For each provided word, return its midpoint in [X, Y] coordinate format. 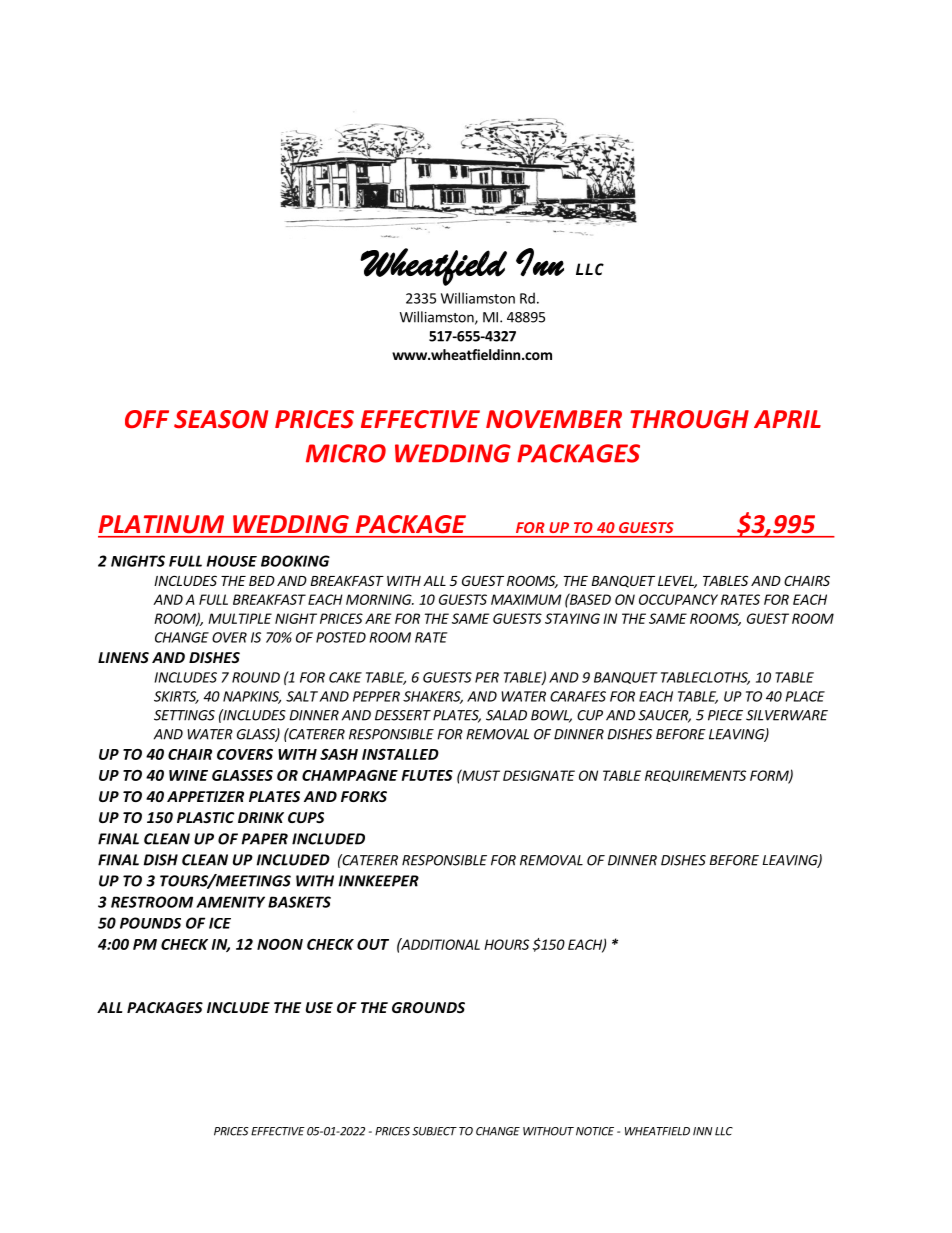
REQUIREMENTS [695, 776]
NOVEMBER [554, 419]
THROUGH [689, 419]
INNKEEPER [378, 881]
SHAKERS [433, 697]
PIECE [725, 715]
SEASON [221, 419]
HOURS [506, 944]
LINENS [123, 657]
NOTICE [595, 1131]
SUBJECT [434, 1131]
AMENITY [230, 902]
